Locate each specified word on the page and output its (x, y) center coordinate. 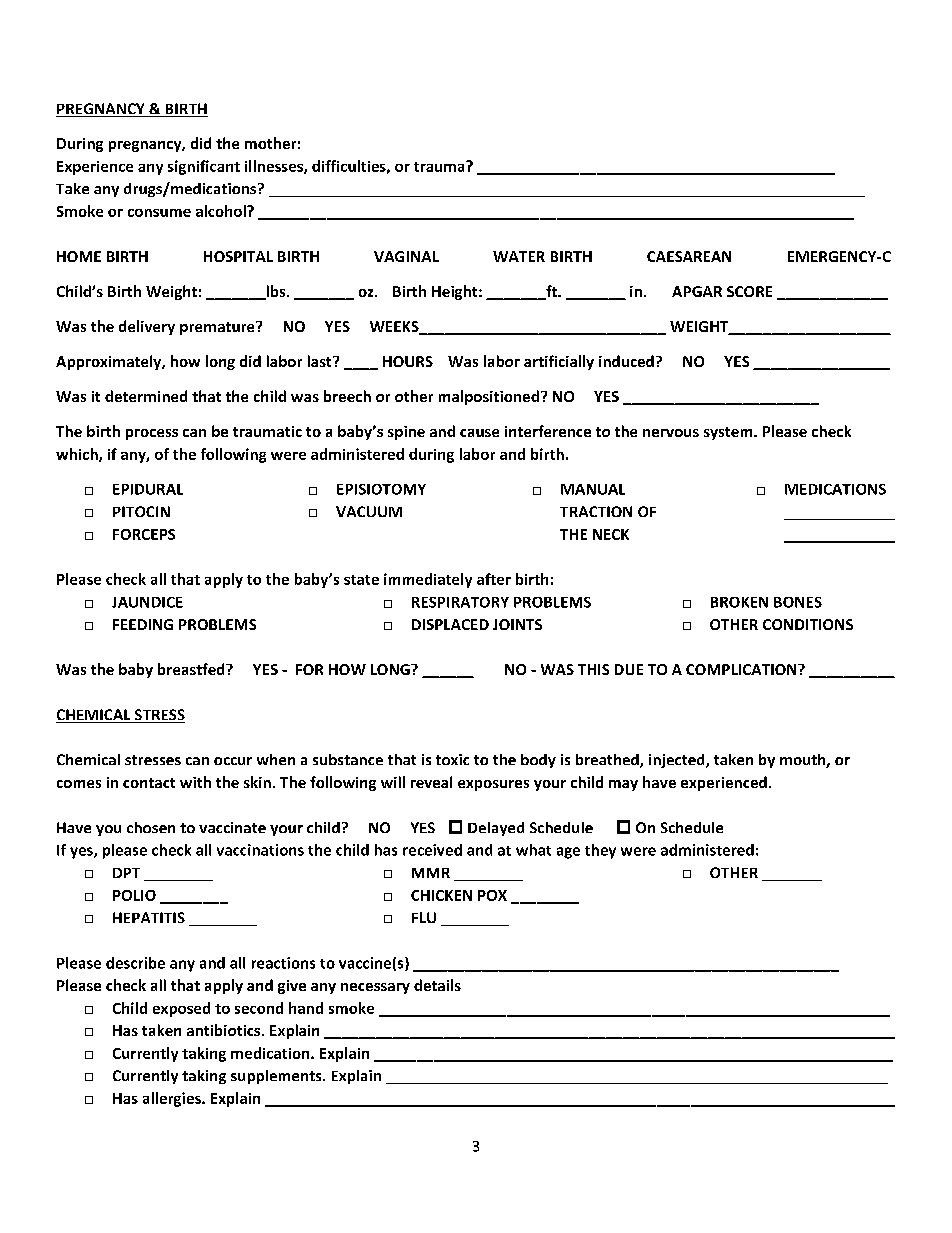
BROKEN (739, 602)
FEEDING (143, 624)
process (152, 434)
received (432, 850)
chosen (151, 827)
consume (159, 213)
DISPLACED (450, 624)
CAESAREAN (689, 256)
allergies (173, 1099)
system (729, 433)
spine (406, 433)
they (600, 851)
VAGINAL (406, 256)
